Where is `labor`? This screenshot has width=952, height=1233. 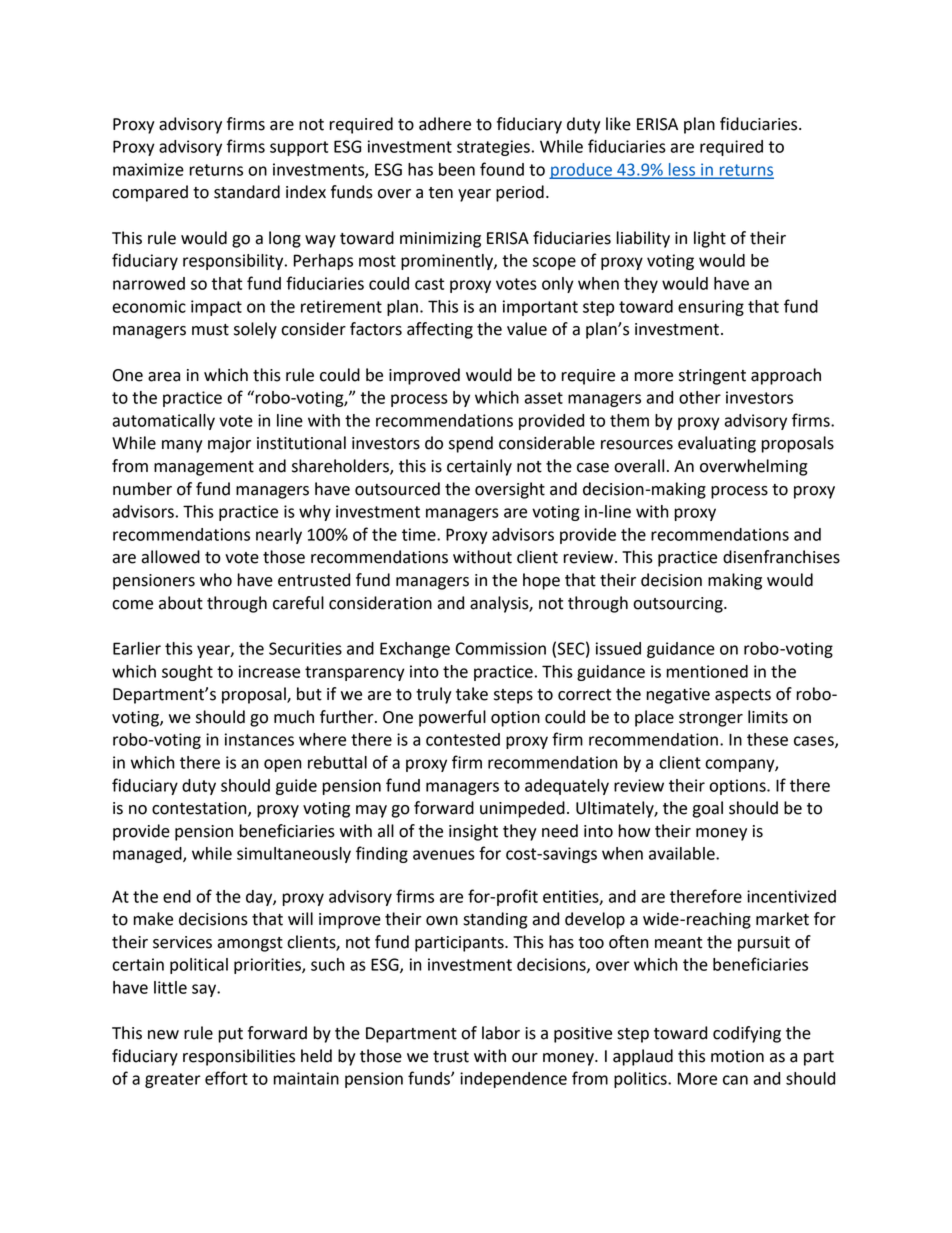
labor is located at coordinates (501, 1033).
